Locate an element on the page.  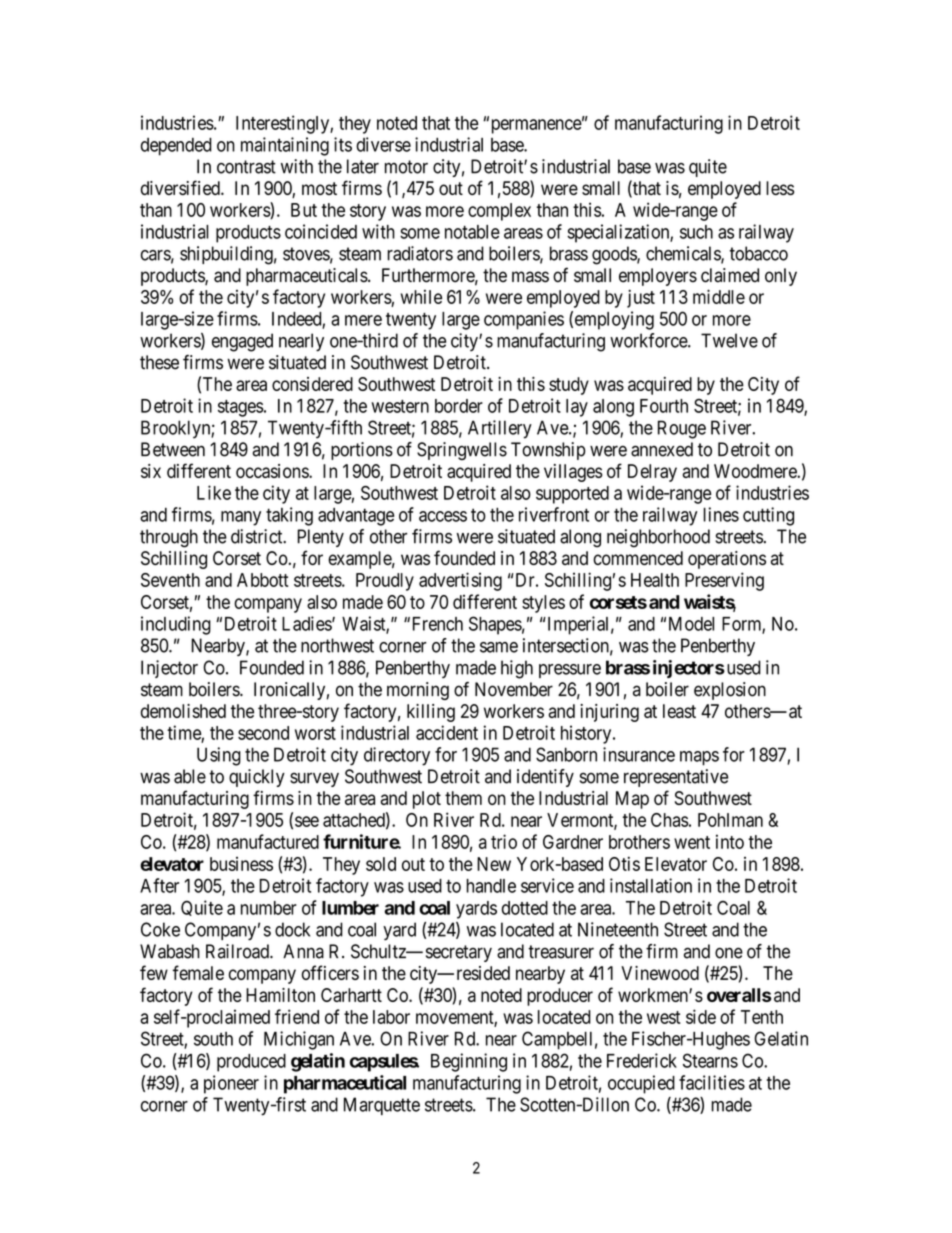
including is located at coordinates (176, 625).
